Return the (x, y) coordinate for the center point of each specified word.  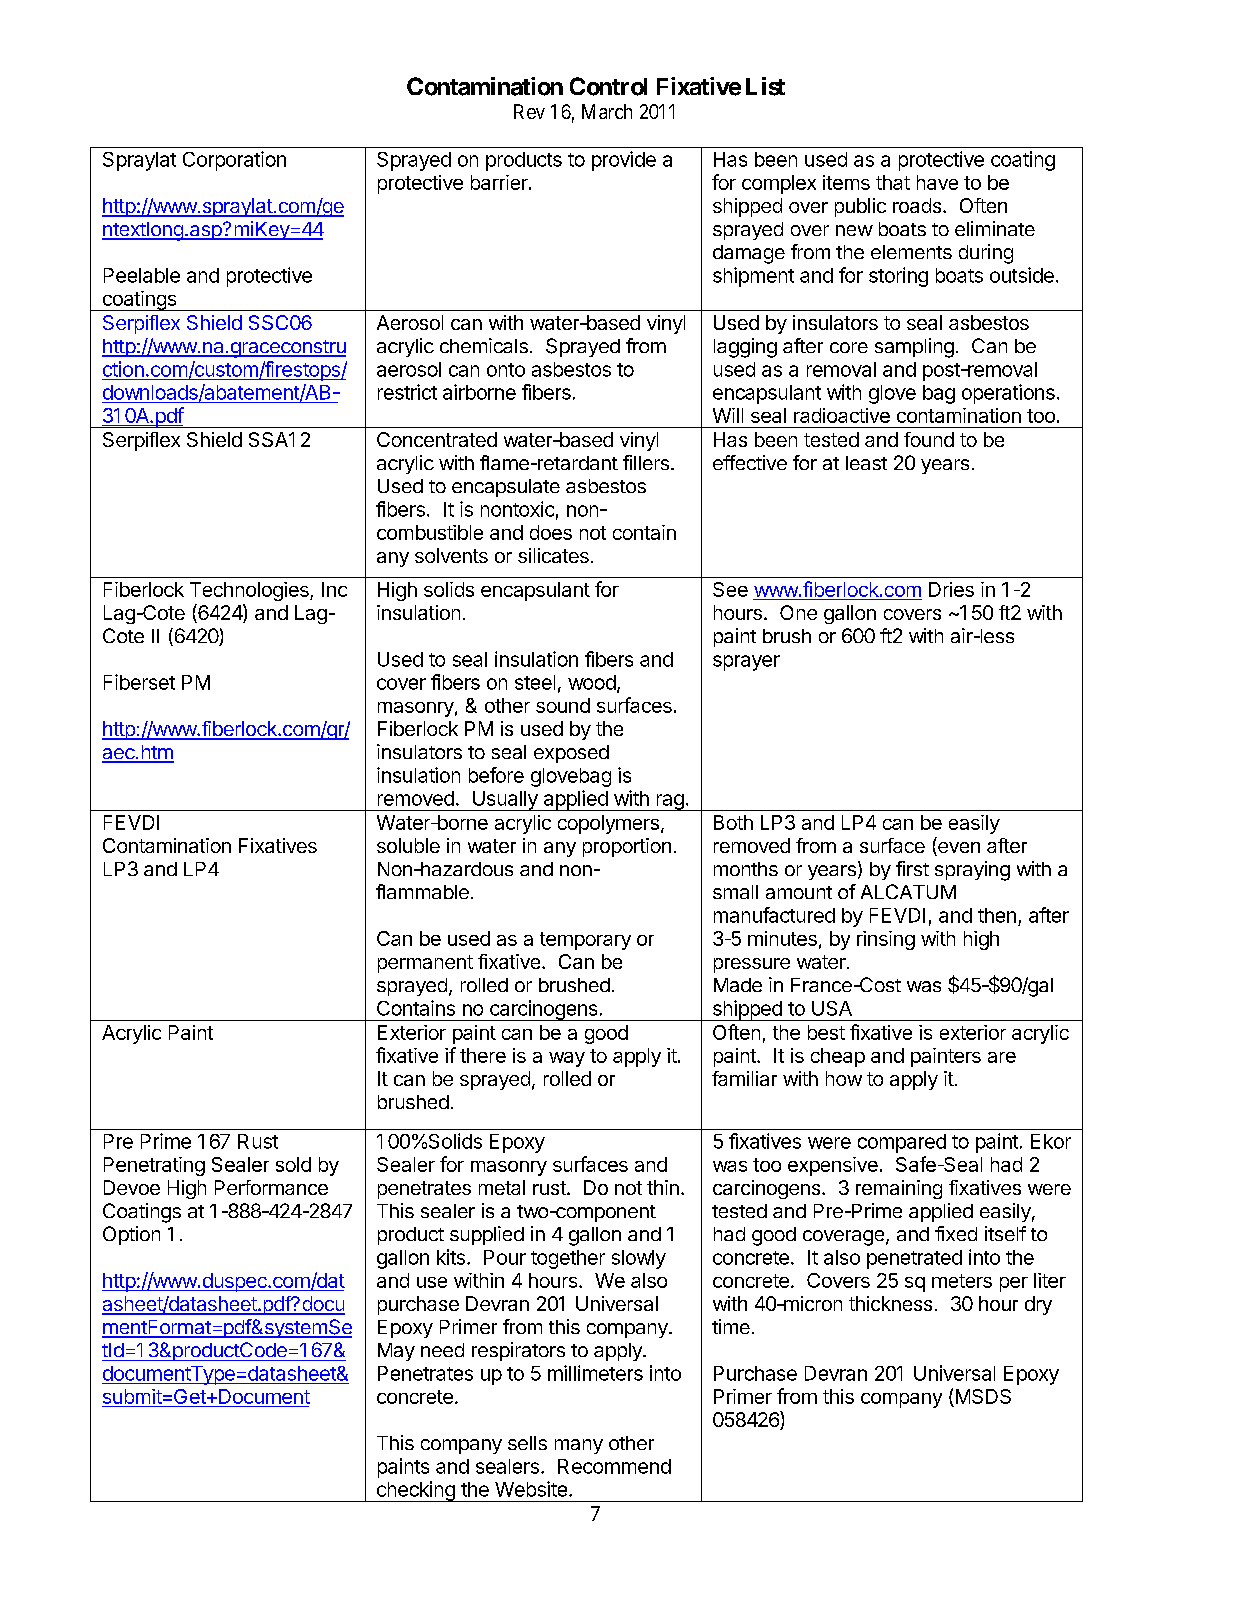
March (607, 111)
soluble (408, 845)
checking (415, 1491)
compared (902, 1143)
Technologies (250, 591)
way (567, 1059)
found (929, 439)
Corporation (234, 161)
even (958, 849)
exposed (571, 754)
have (937, 182)
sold (293, 1164)
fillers (646, 462)
